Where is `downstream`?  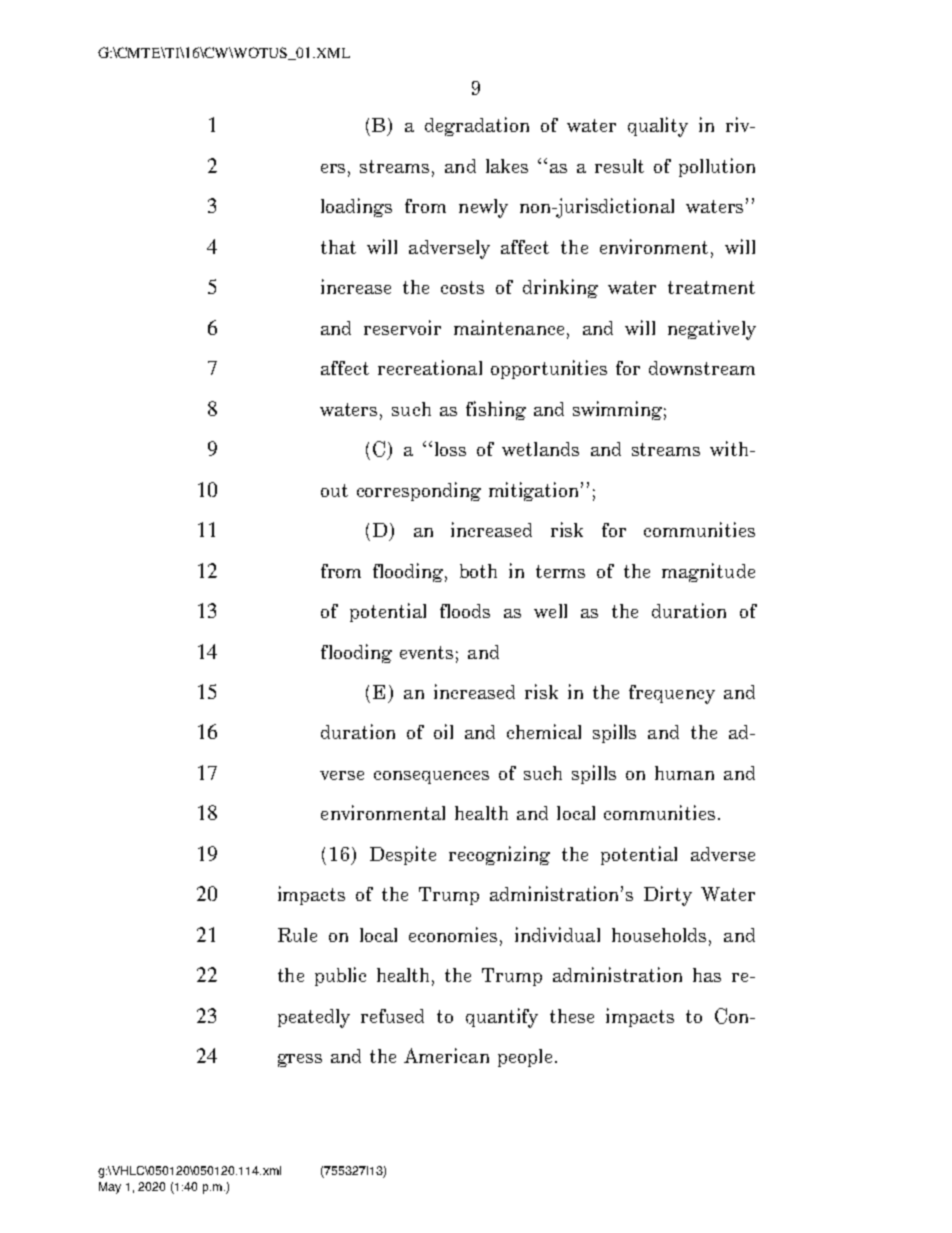 downstream is located at coordinates (702, 368).
